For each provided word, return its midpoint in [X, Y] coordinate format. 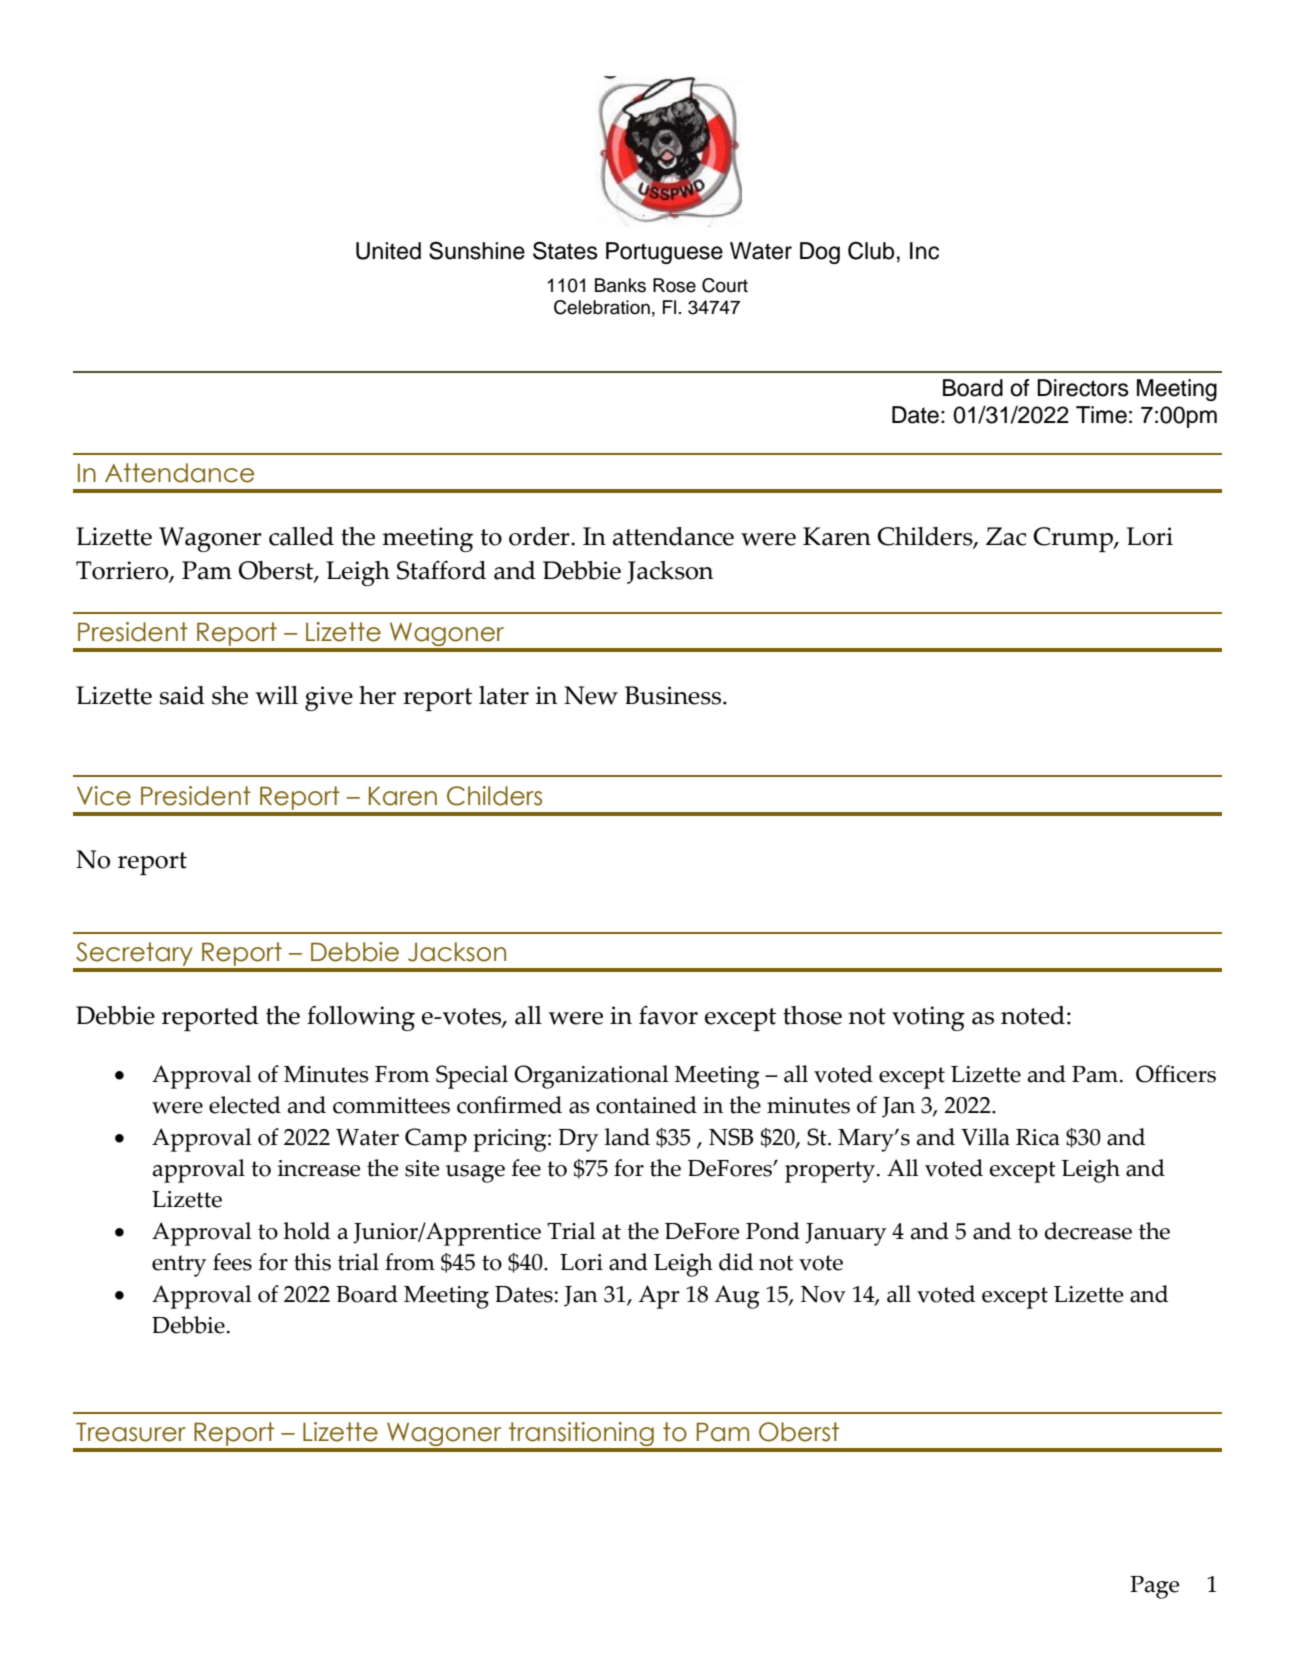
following [361, 1018]
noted [1033, 1015]
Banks [620, 285]
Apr [658, 1297]
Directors [1083, 388]
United [388, 251]
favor [668, 1015]
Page [1154, 1587]
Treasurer [131, 1432]
